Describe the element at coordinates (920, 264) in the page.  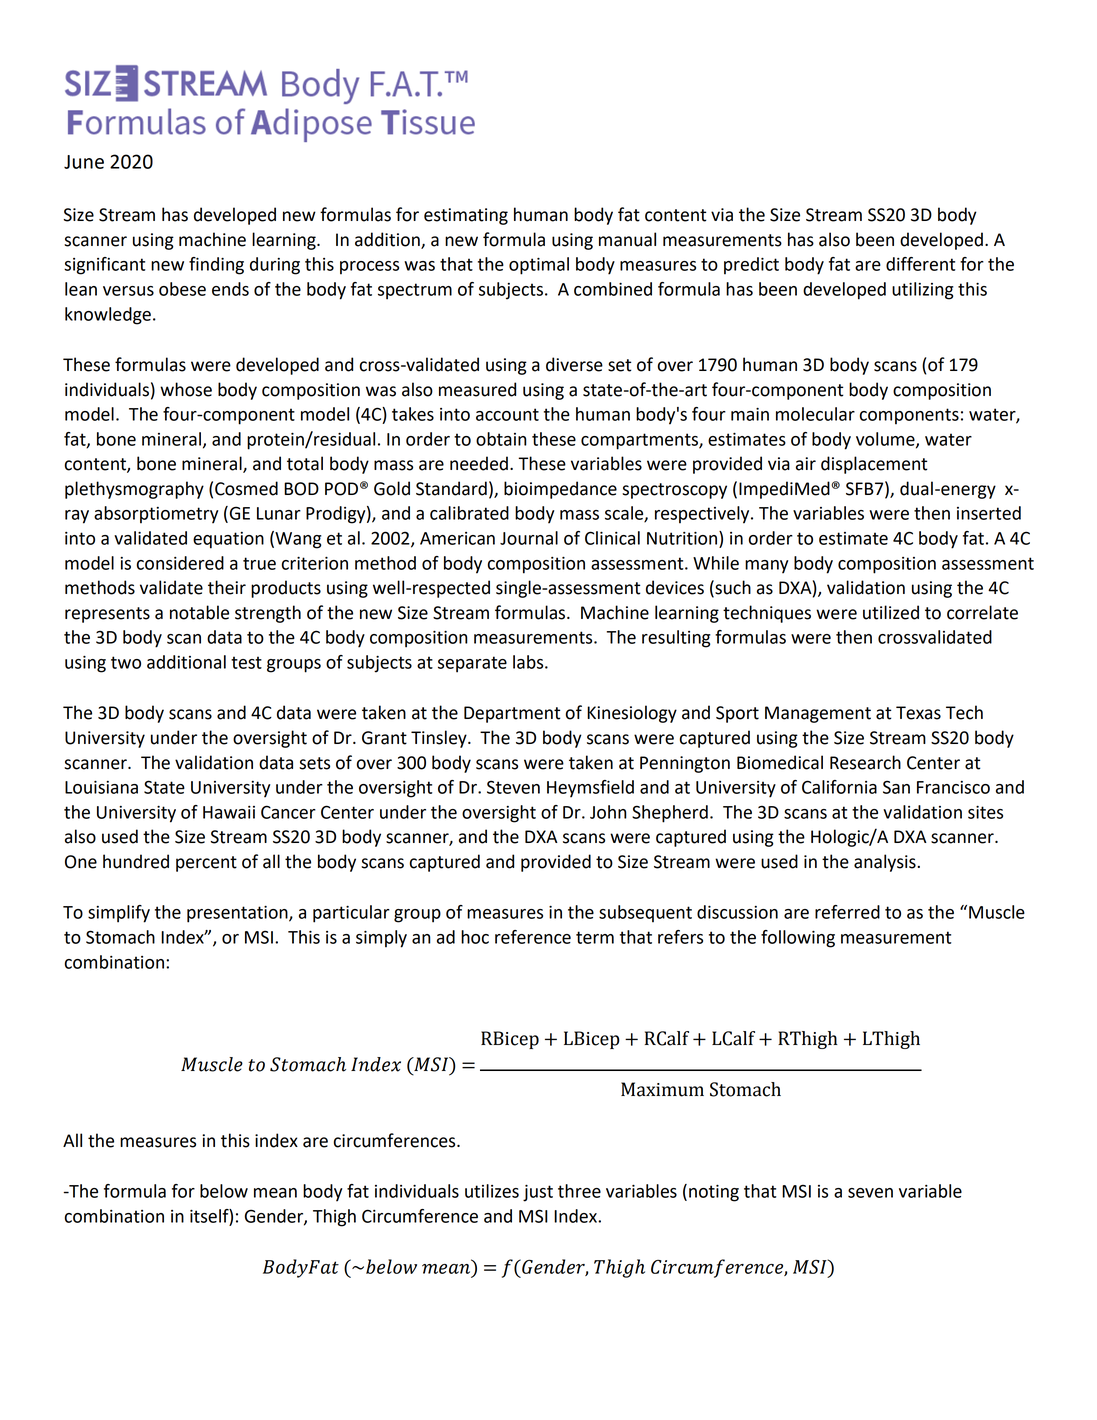
I see `different` at that location.
